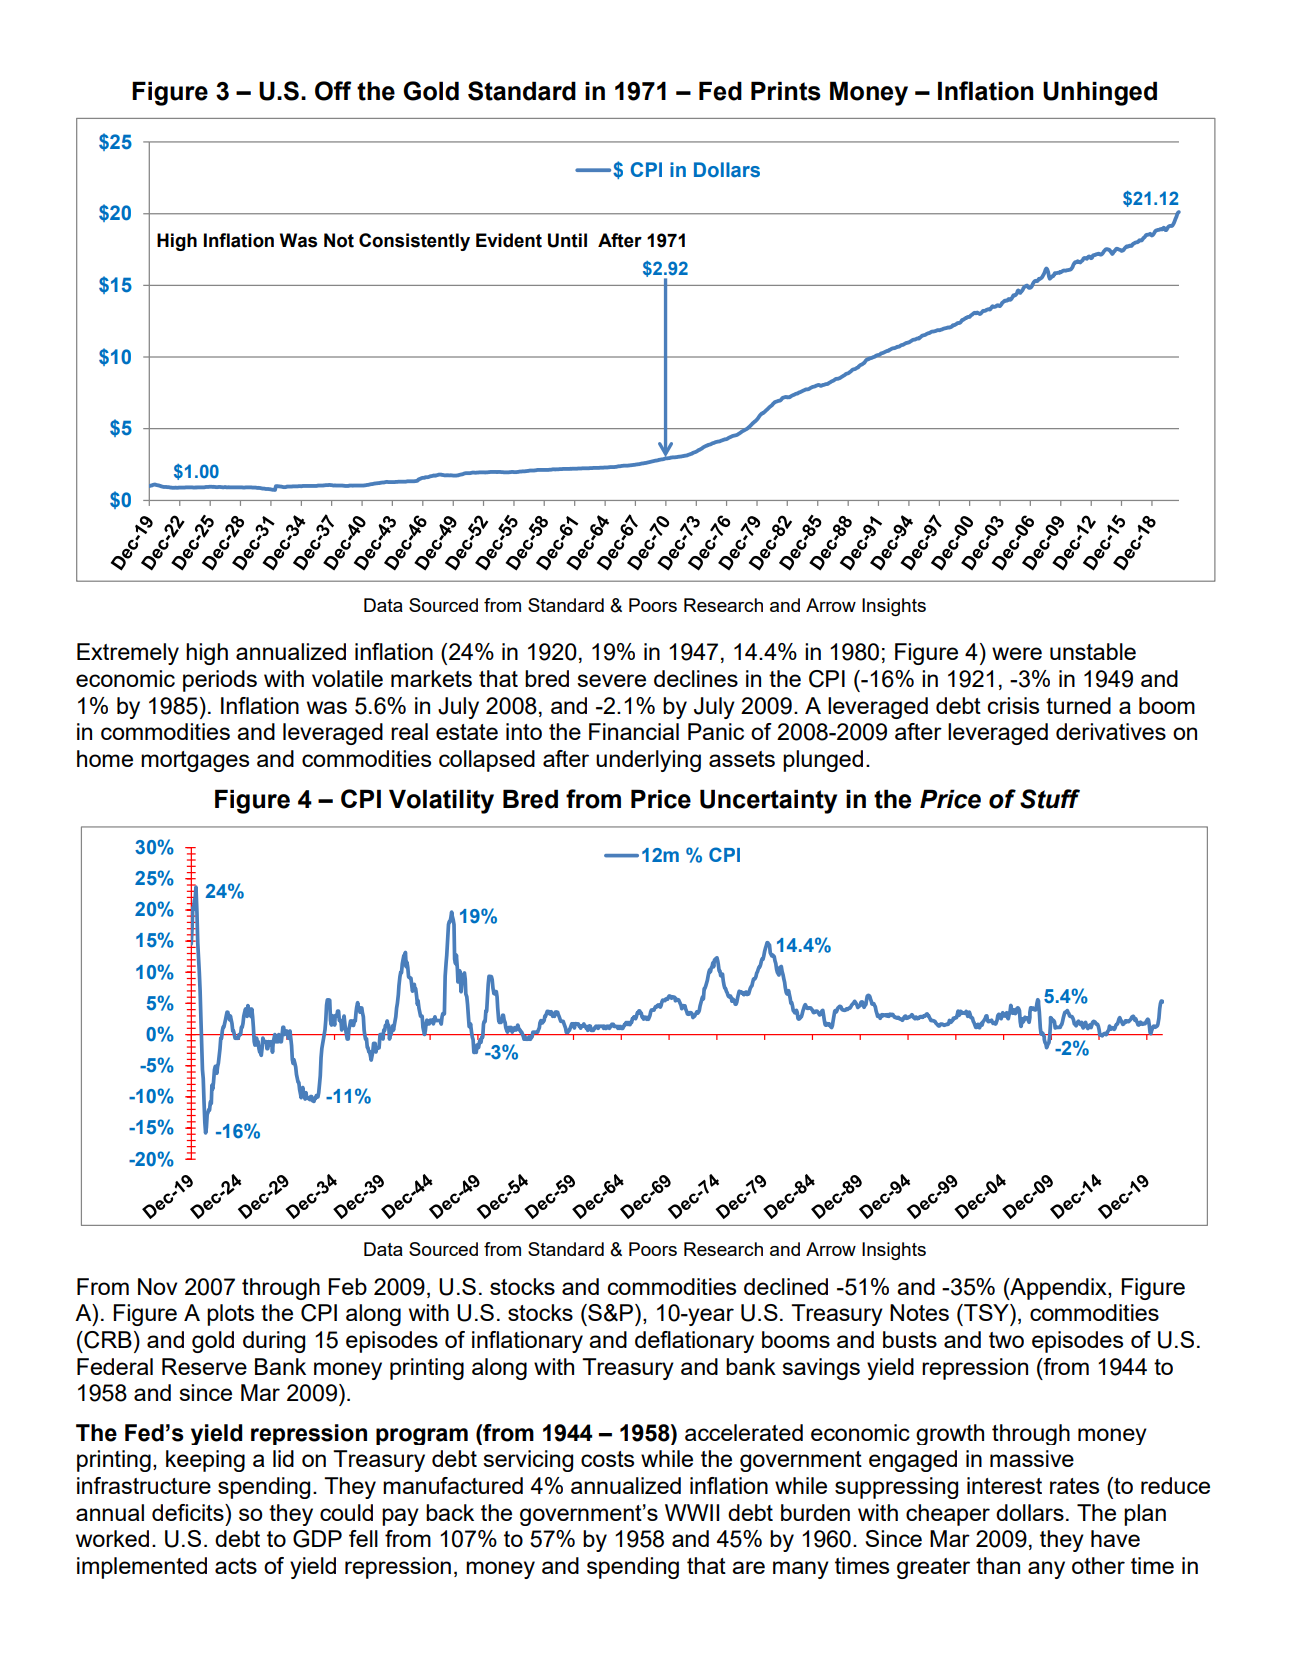 This screenshot has width=1290, height=1669. I want to click on Off, so click(333, 91).
